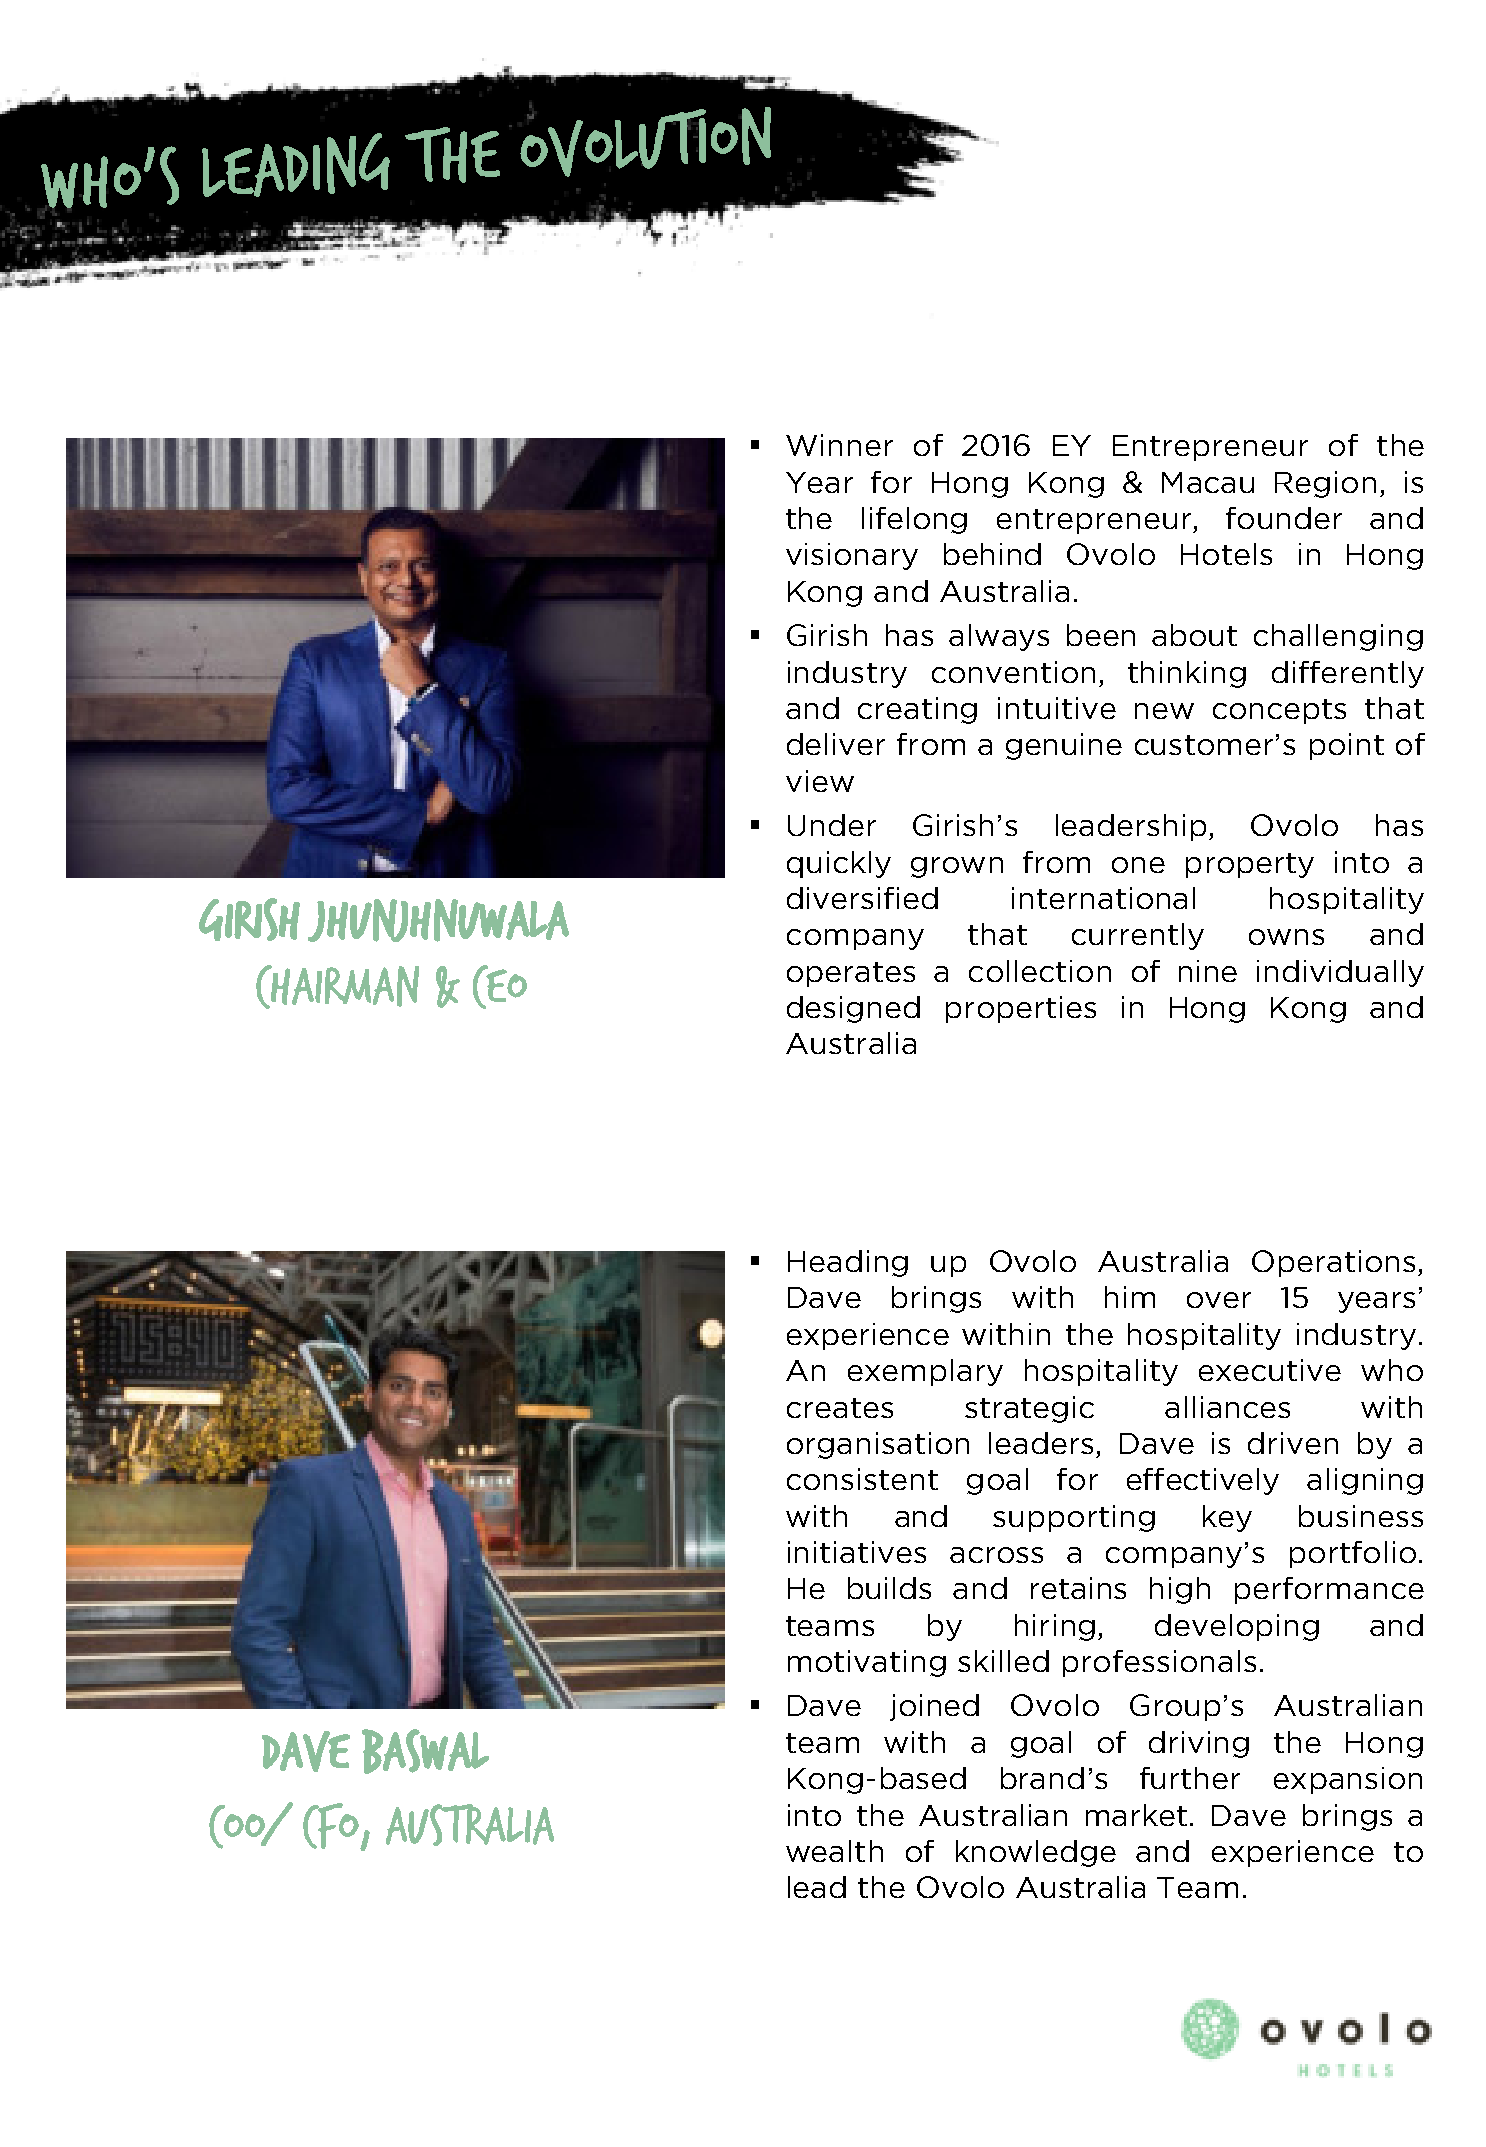  I want to click on further, so click(1190, 1778).
